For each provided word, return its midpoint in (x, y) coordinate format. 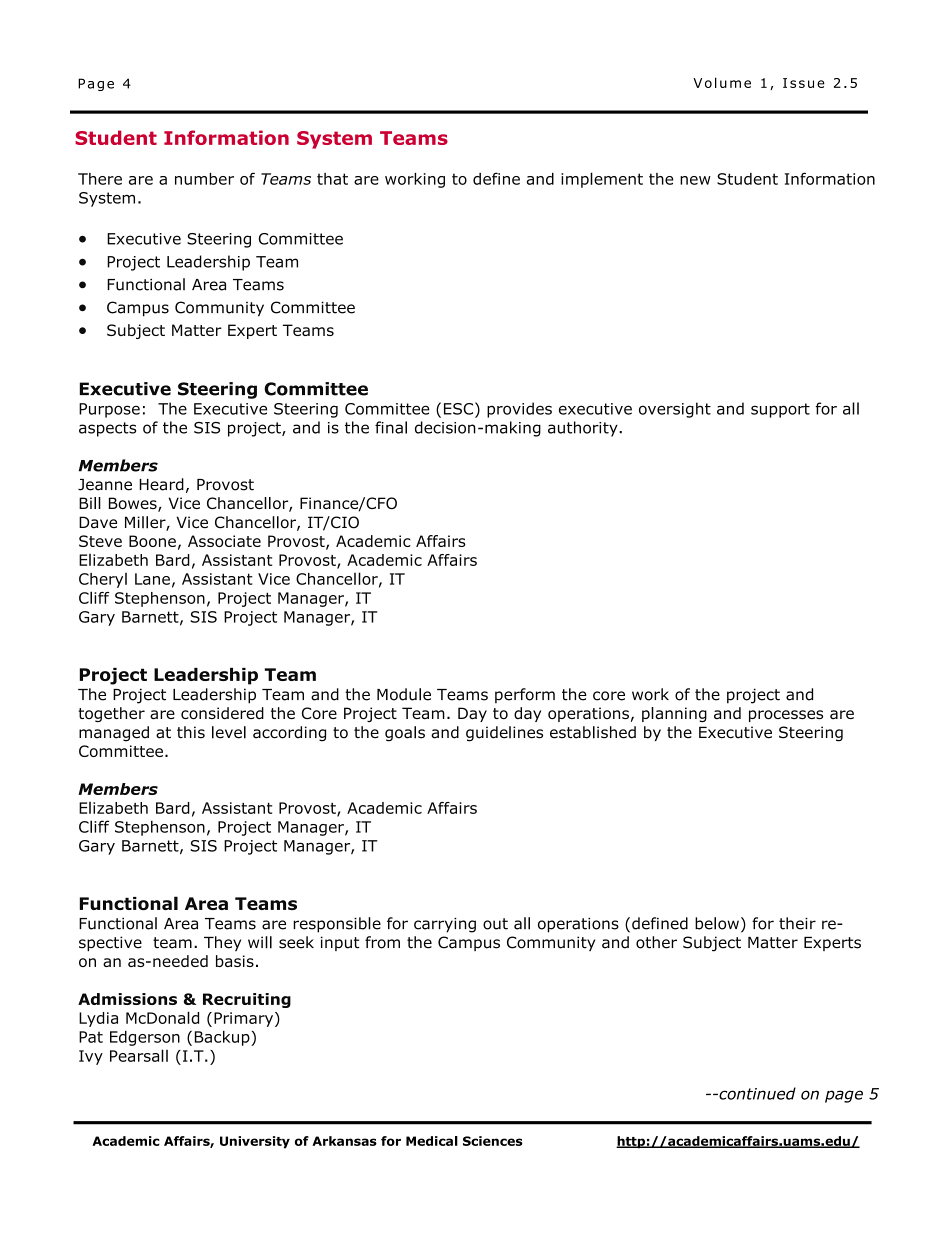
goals (405, 734)
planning (674, 714)
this (191, 732)
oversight (675, 410)
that (332, 179)
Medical (432, 1141)
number (204, 179)
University (255, 1142)
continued (756, 1093)
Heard (161, 484)
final (391, 427)
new (695, 180)
